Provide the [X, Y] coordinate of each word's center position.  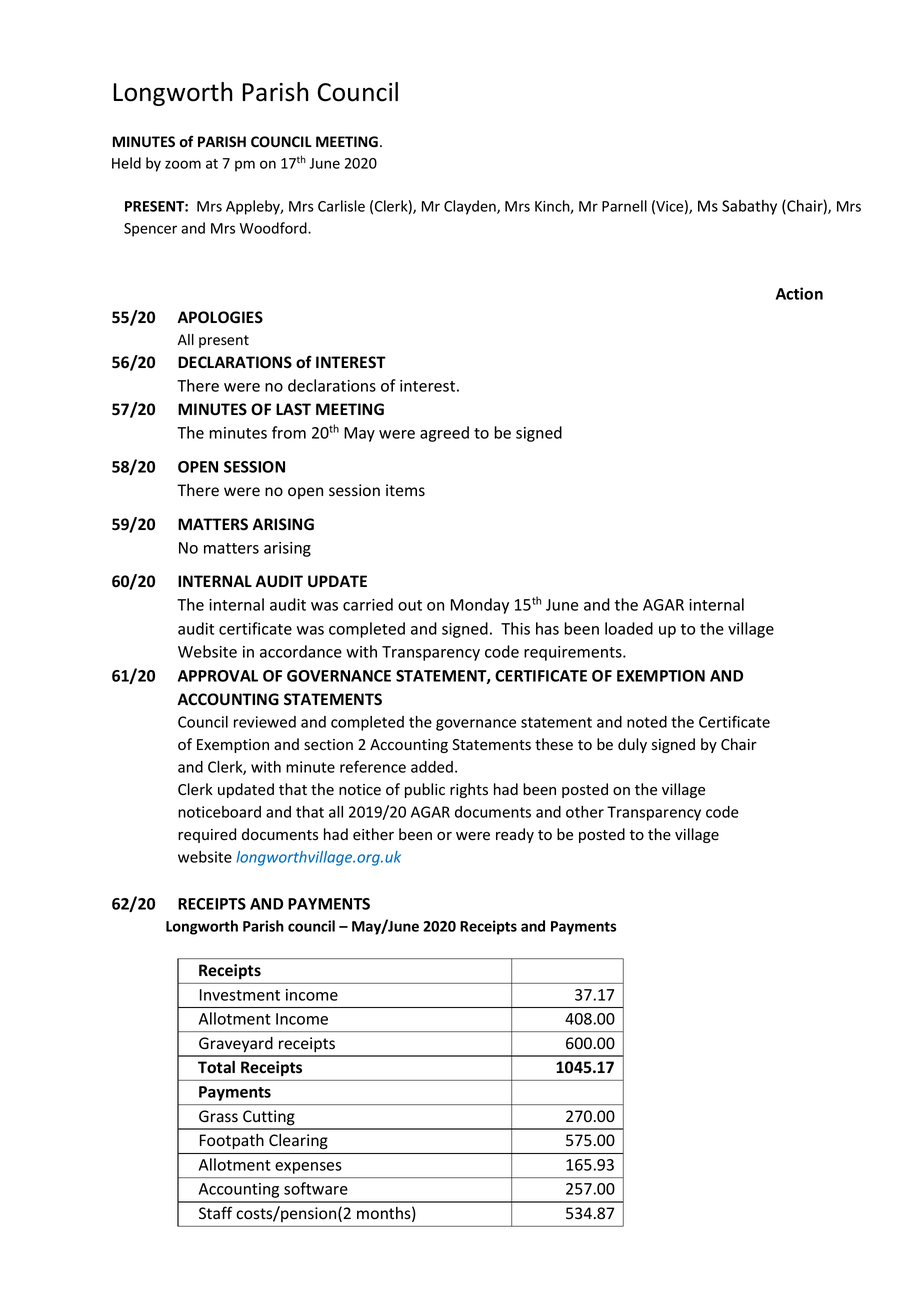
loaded [629, 628]
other [585, 812]
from [289, 432]
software [316, 1188]
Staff [215, 1212]
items [405, 490]
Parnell [624, 206]
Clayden [471, 207]
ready [515, 835]
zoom [183, 164]
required [207, 835]
